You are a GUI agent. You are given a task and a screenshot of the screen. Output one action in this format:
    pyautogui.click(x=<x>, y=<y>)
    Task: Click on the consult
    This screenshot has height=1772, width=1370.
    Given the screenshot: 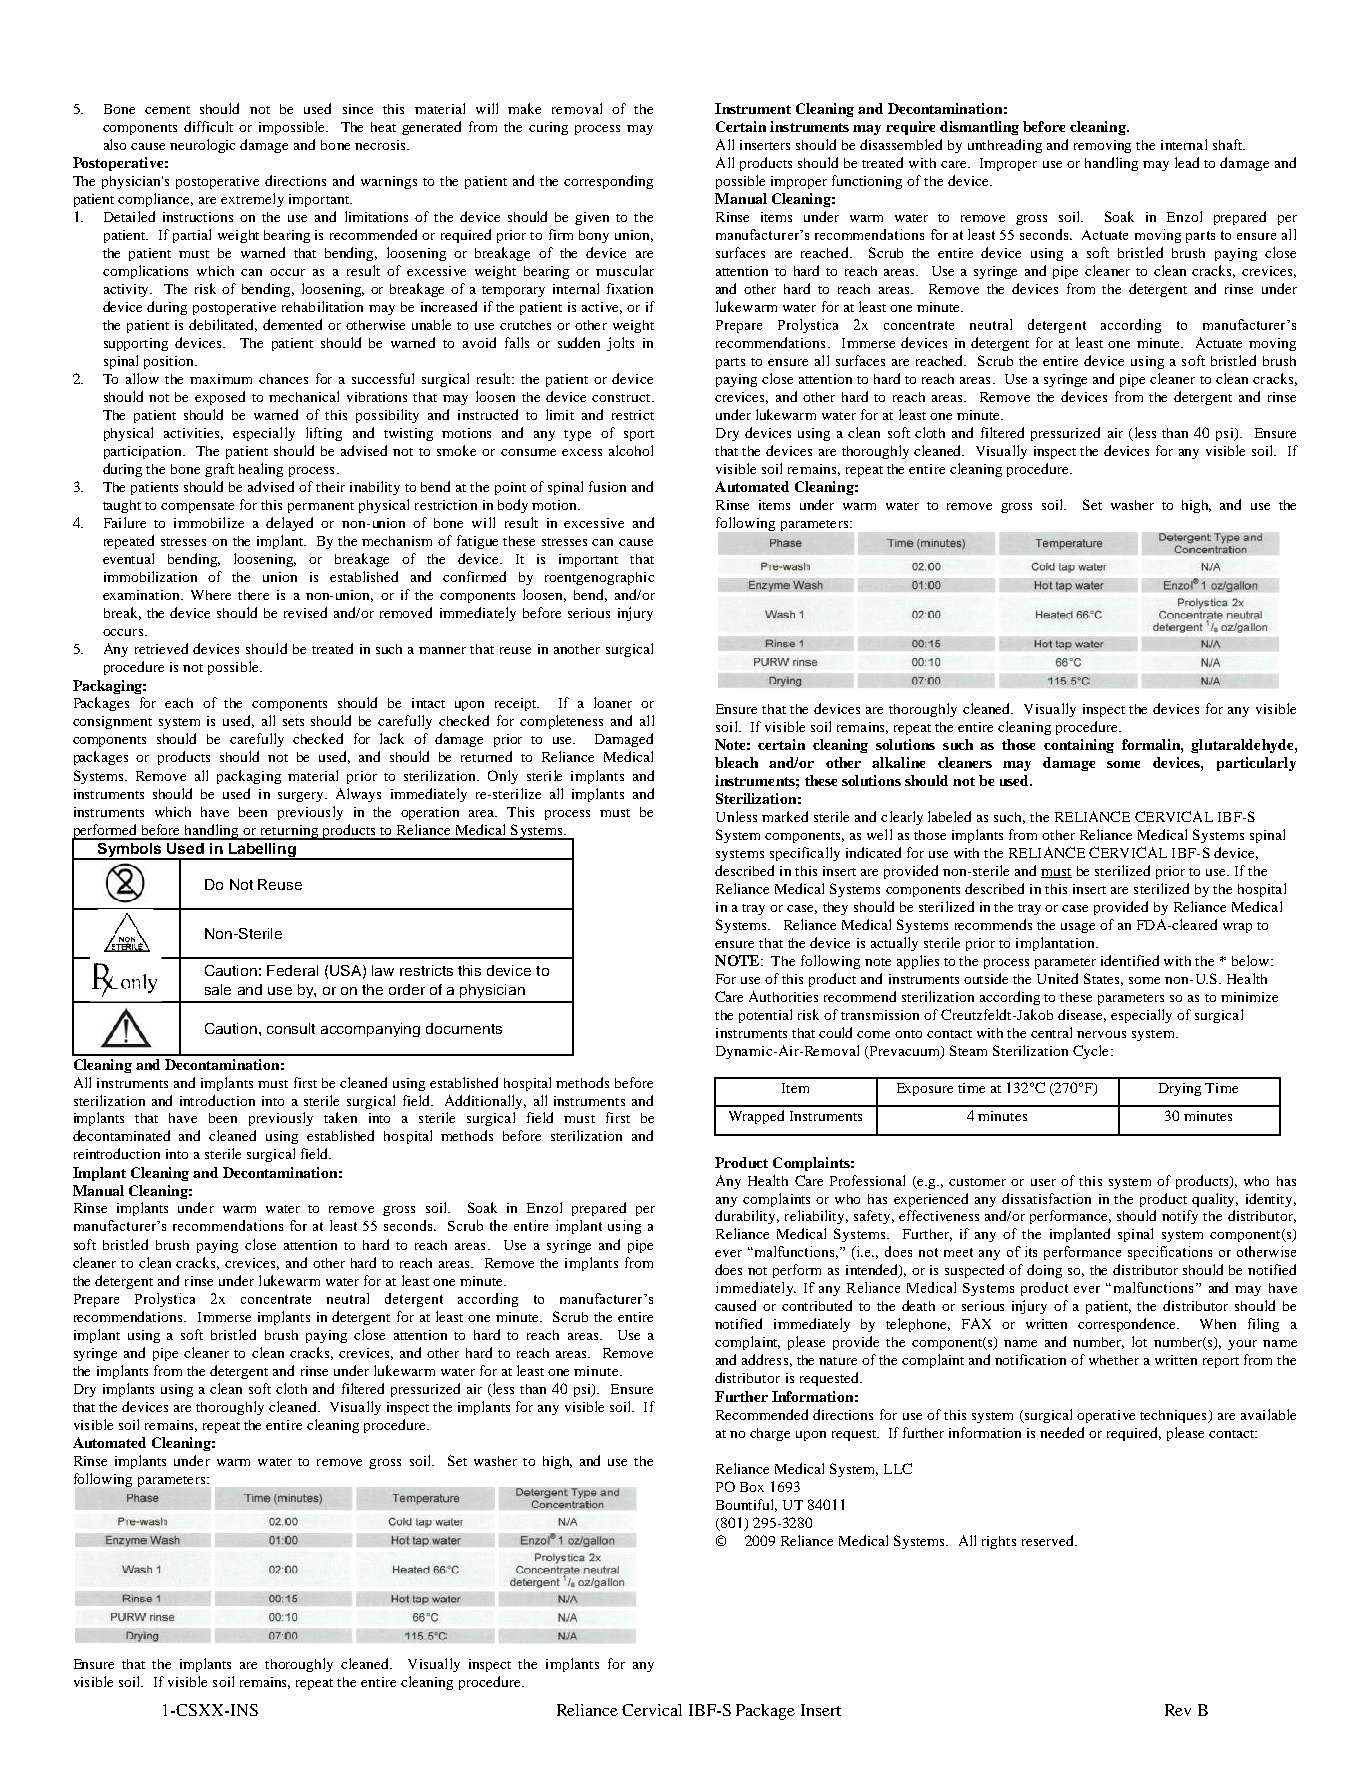 What is the action you would take?
    pyautogui.click(x=291, y=1028)
